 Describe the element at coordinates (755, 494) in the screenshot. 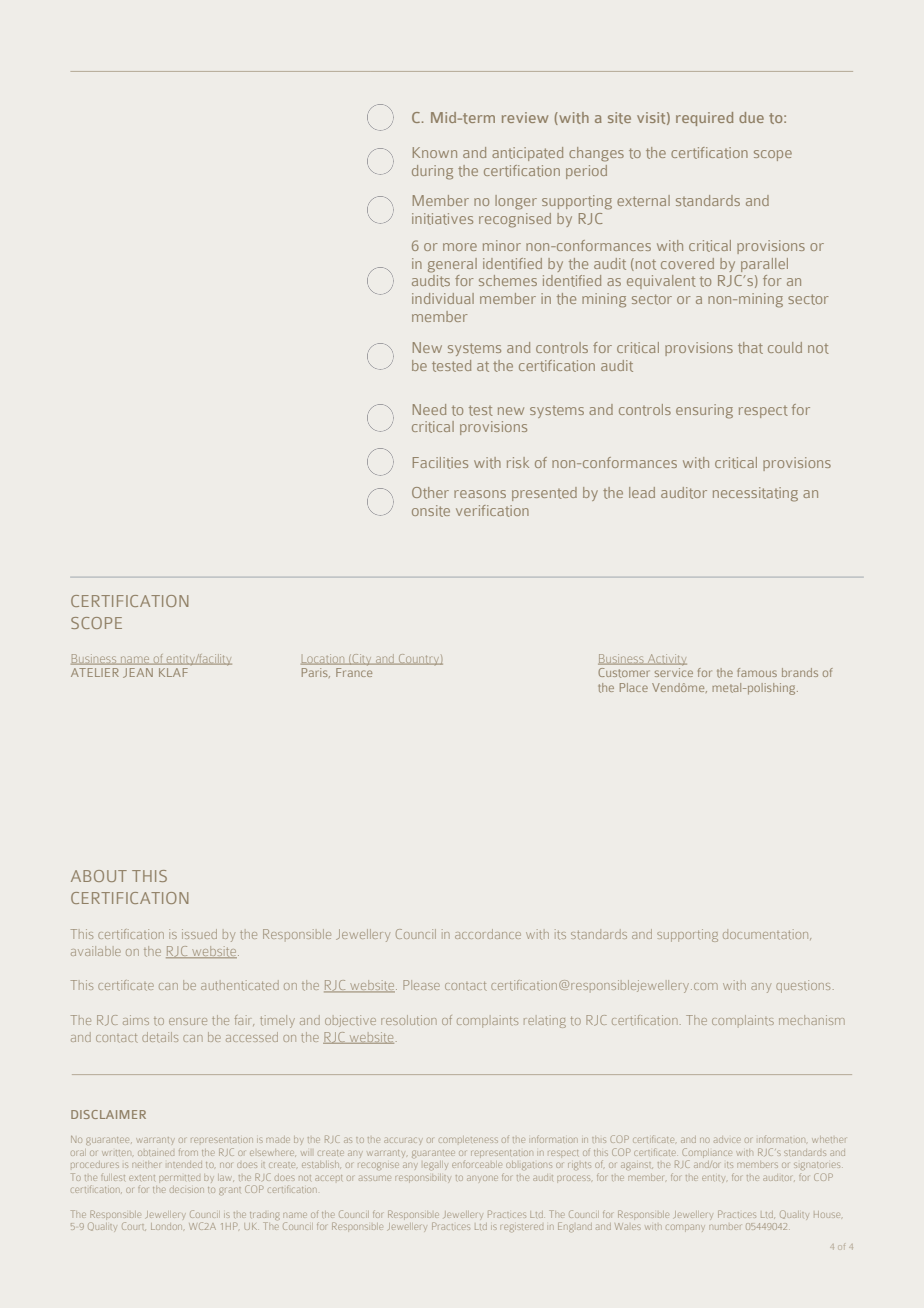

I see `necessitating` at that location.
